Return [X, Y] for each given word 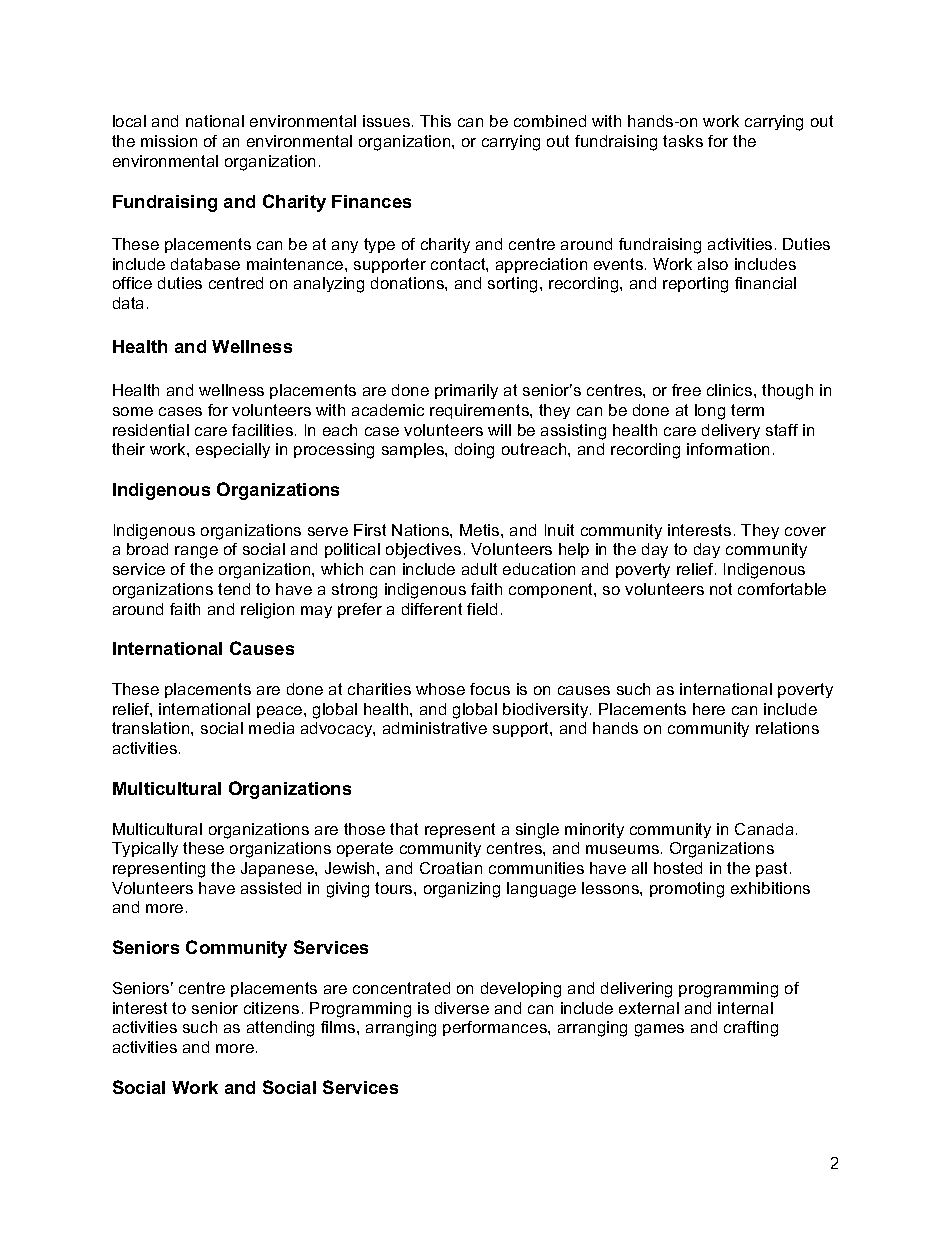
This [435, 121]
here [709, 709]
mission [169, 141]
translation [152, 728]
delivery [731, 431]
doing [474, 451]
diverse [462, 1008]
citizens [271, 1008]
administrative [435, 728]
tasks [683, 141]
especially [233, 450]
